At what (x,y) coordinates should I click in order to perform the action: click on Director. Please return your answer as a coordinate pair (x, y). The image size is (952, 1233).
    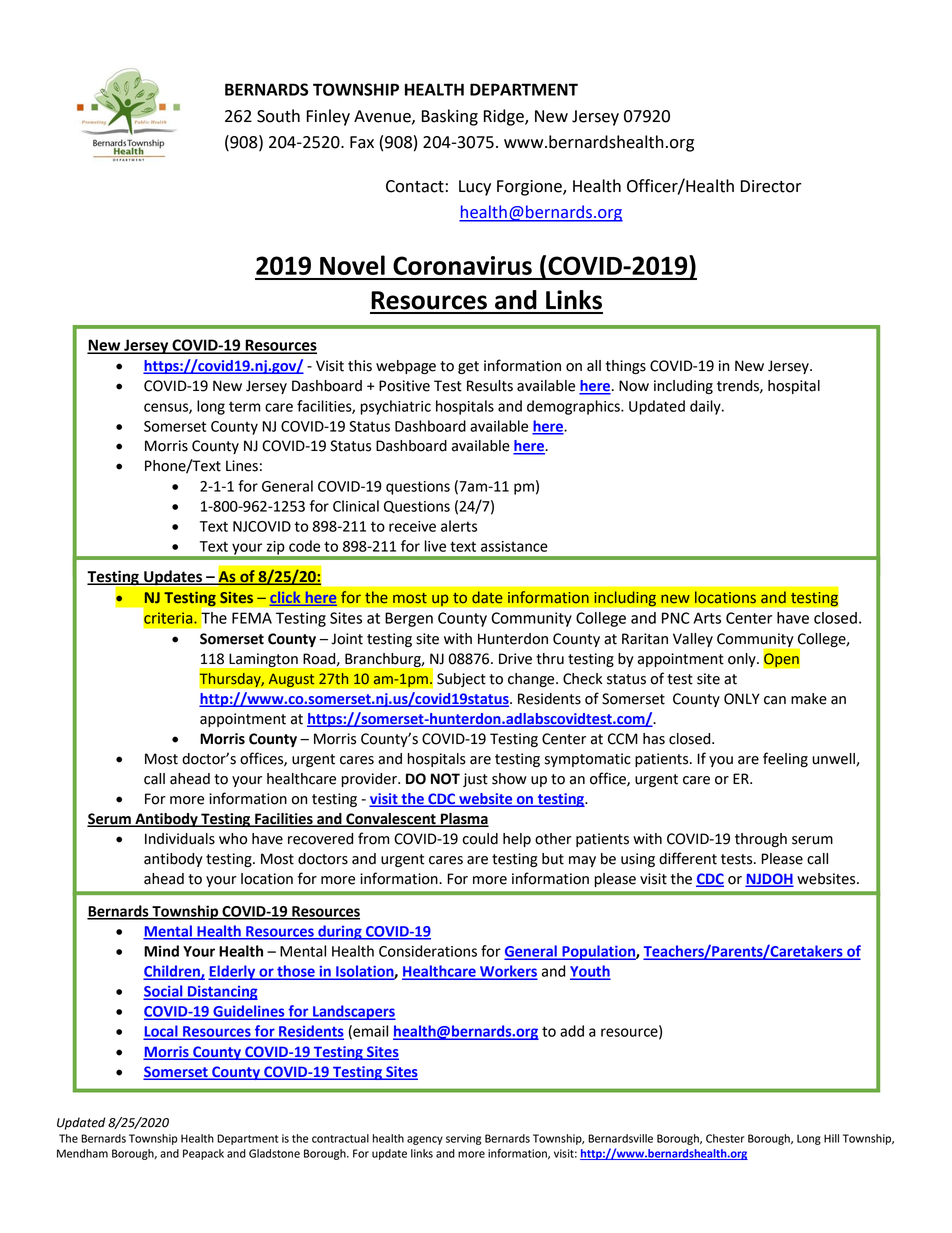
    Looking at the image, I should click on (771, 186).
